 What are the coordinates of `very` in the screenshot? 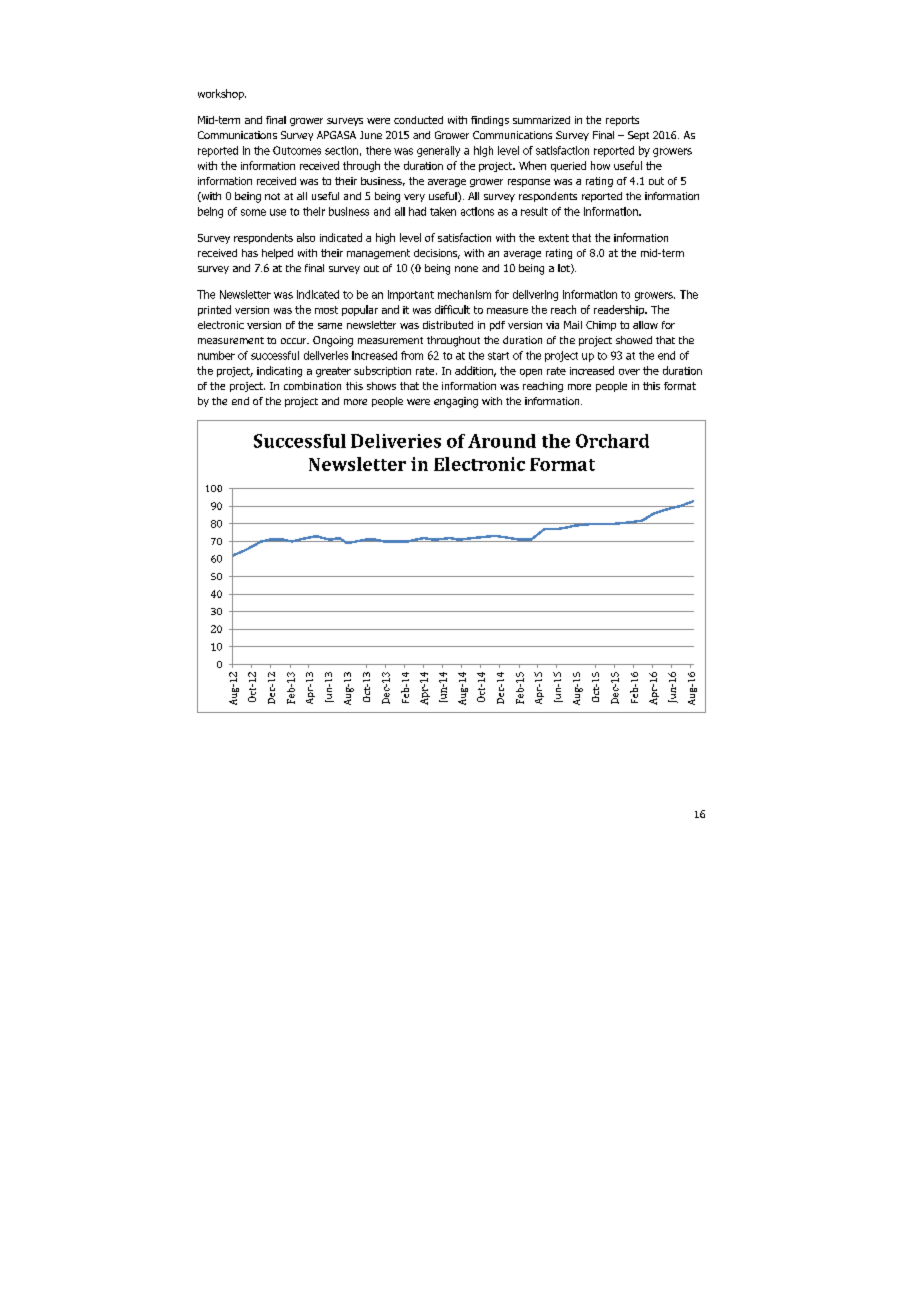 It's located at (414, 198).
